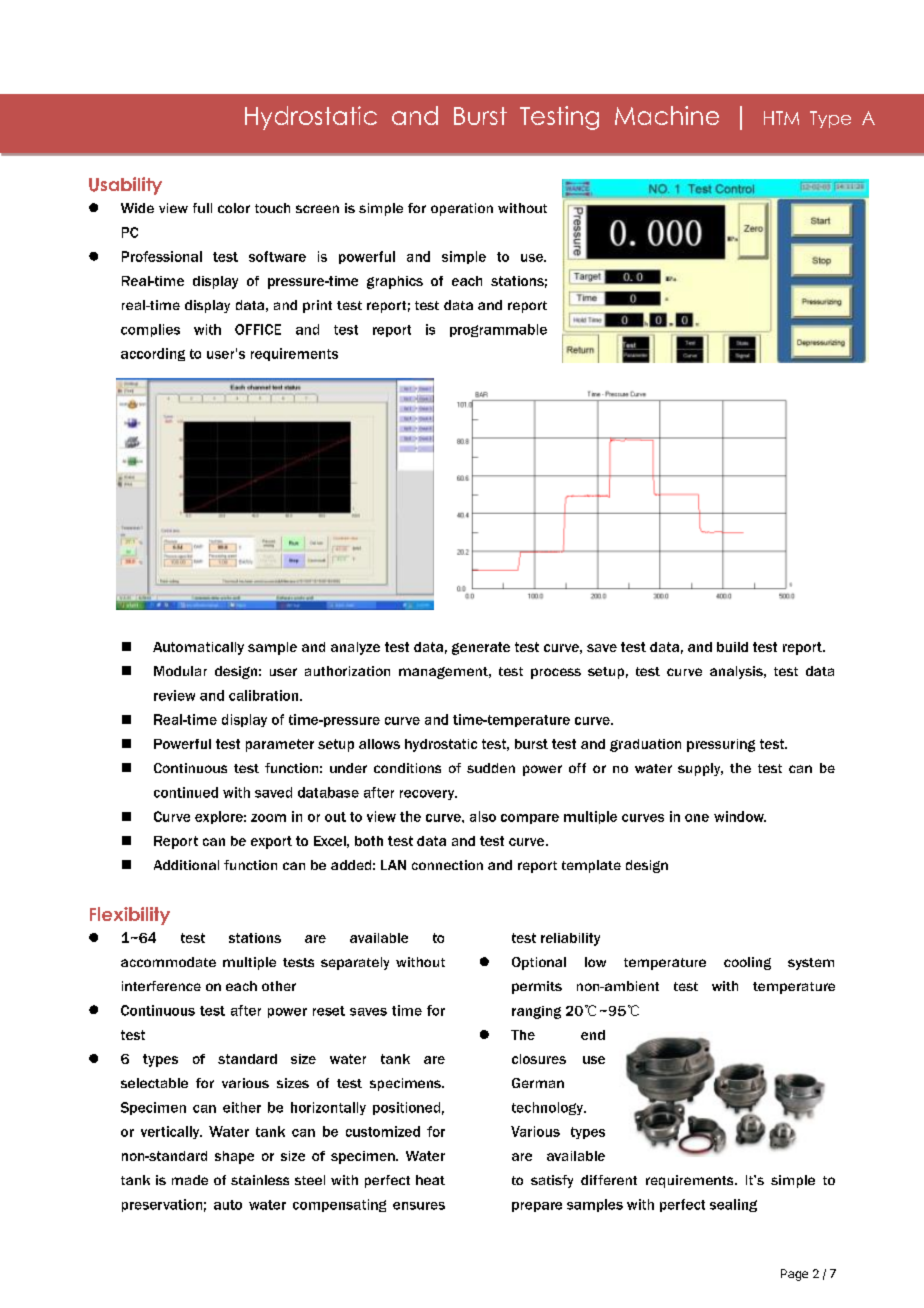  Describe the element at coordinates (481, 648) in the document. I see `generate` at that location.
